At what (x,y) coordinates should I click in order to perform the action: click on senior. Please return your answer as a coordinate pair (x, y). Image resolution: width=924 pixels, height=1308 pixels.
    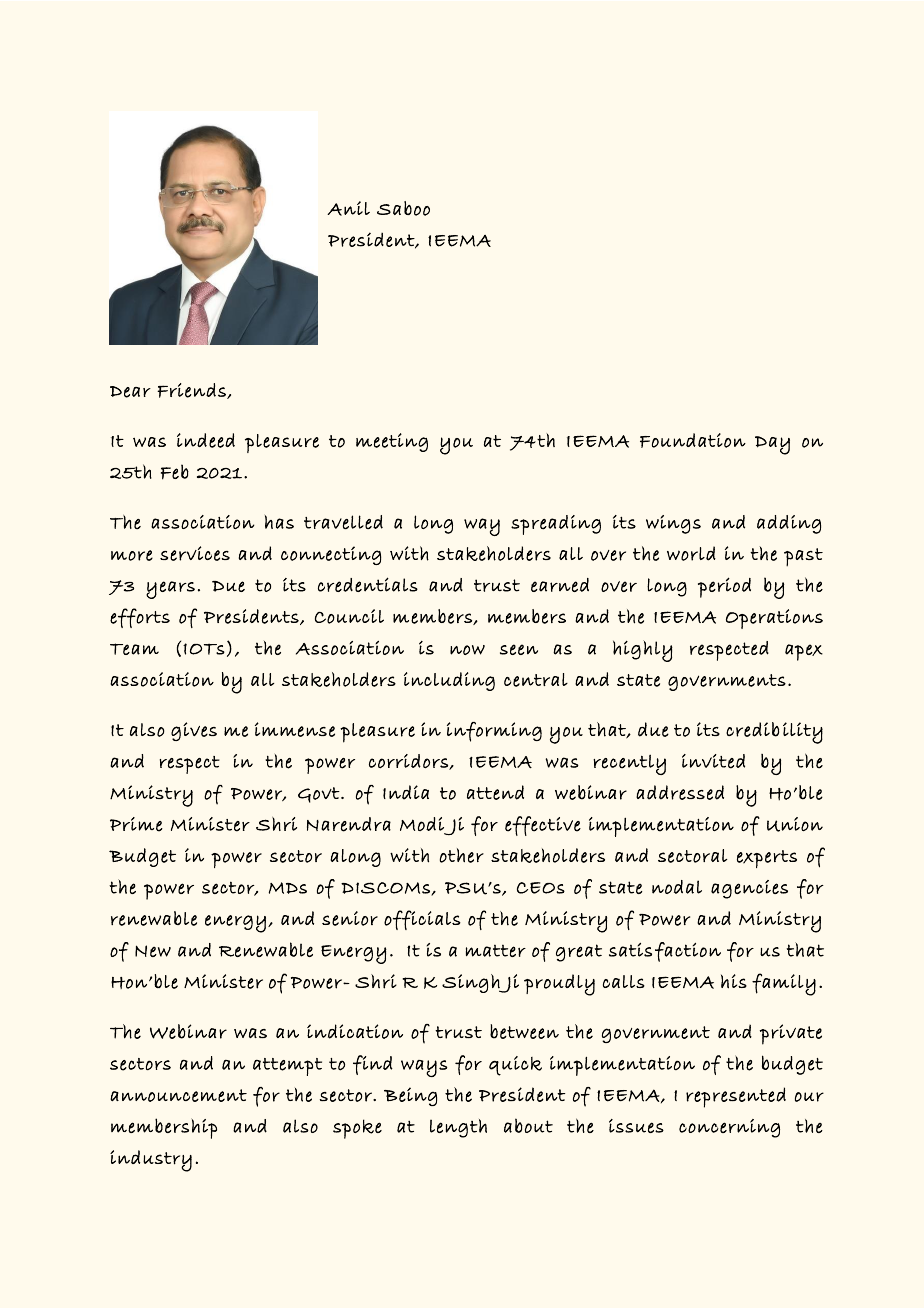
    Looking at the image, I should click on (350, 918).
